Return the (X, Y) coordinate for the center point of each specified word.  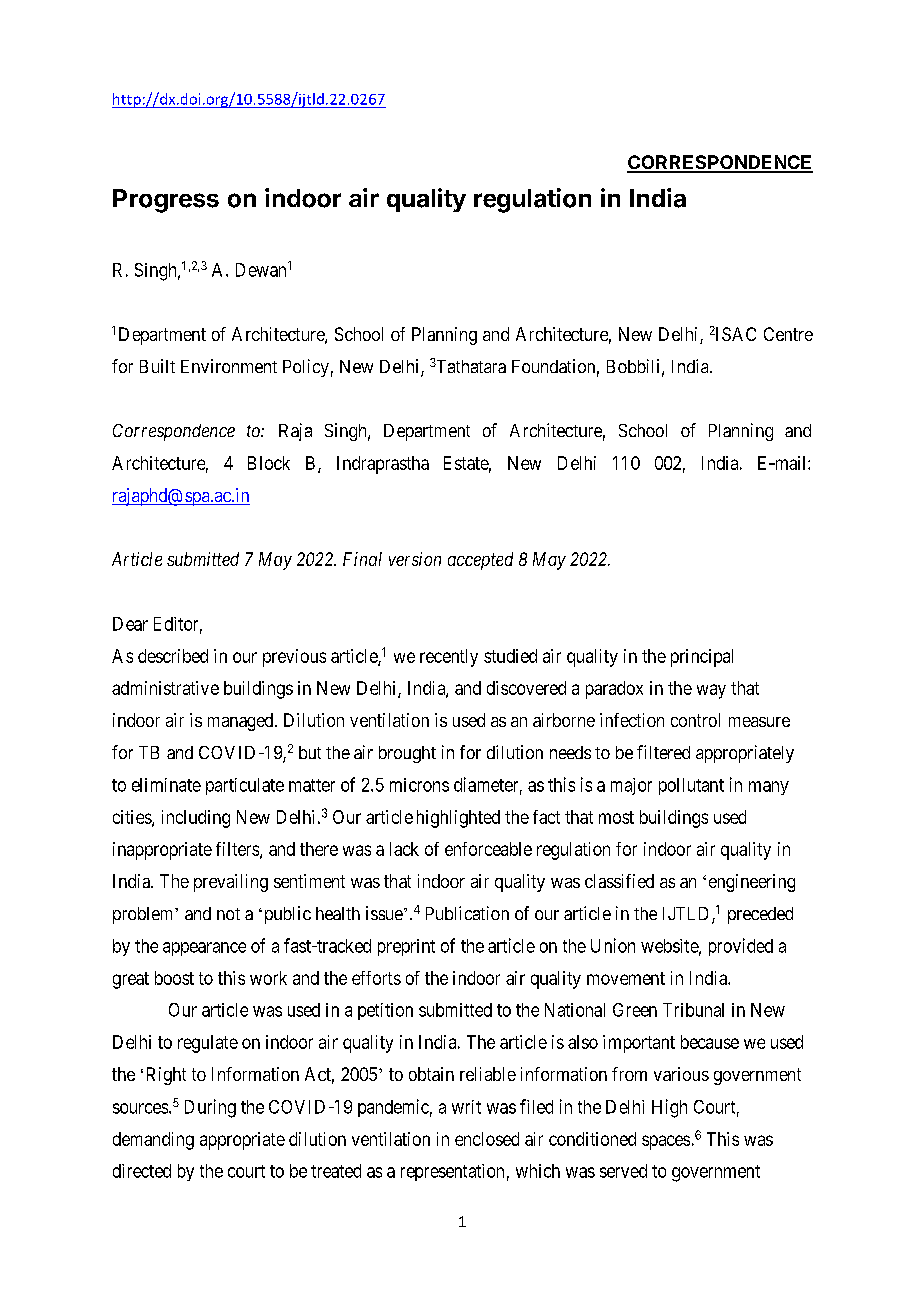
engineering (752, 883)
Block (269, 463)
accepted (480, 561)
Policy (306, 368)
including (196, 819)
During (210, 1108)
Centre (788, 334)
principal (702, 658)
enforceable (488, 849)
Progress (166, 201)
